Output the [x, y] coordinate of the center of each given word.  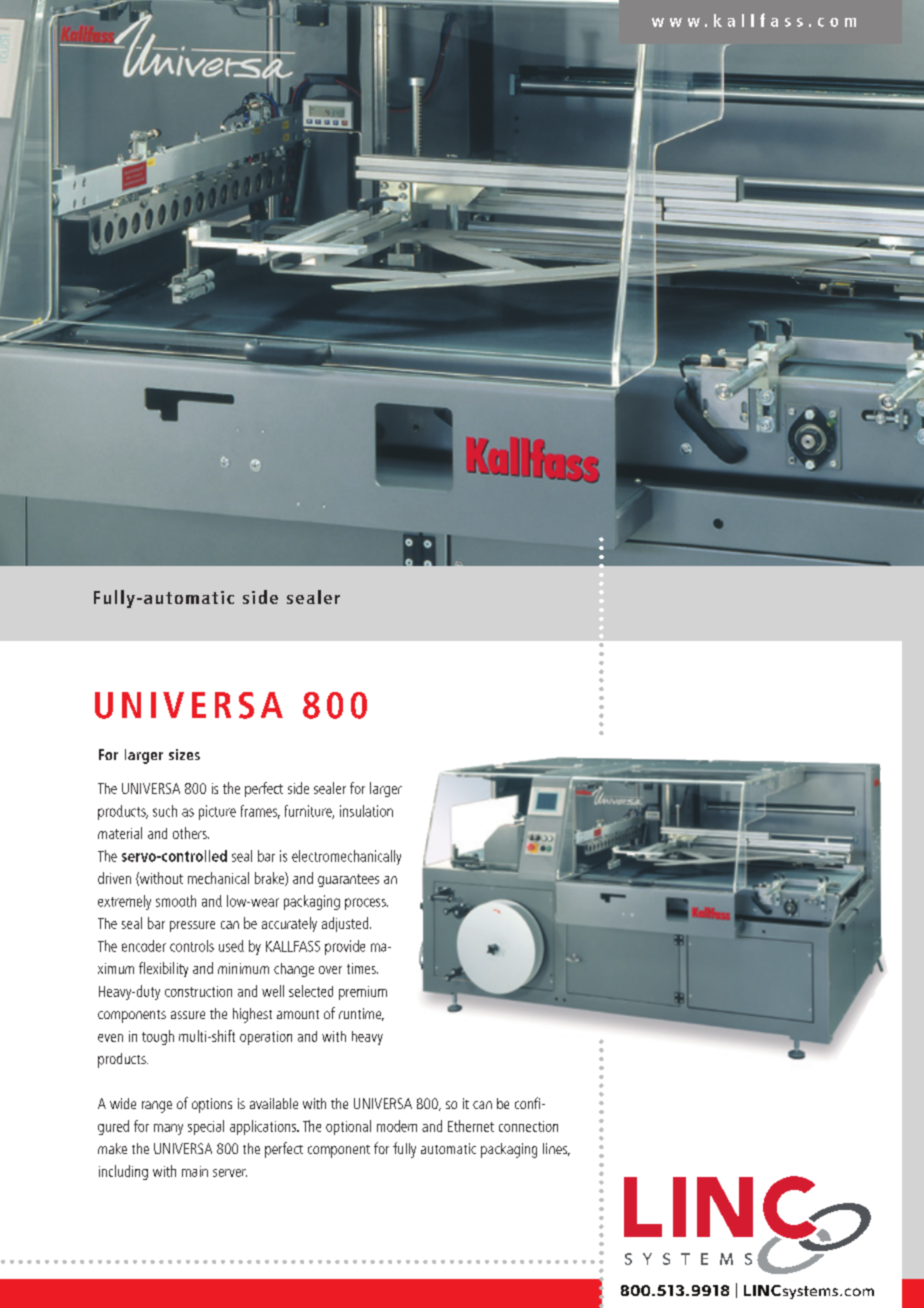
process [366, 904]
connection [528, 1126]
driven [114, 878]
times [362, 968]
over [330, 970]
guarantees [348, 880]
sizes [184, 754]
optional [348, 1127]
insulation [366, 811]
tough [158, 1037]
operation [266, 1038]
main [195, 1171]
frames [260, 812]
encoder [144, 946]
